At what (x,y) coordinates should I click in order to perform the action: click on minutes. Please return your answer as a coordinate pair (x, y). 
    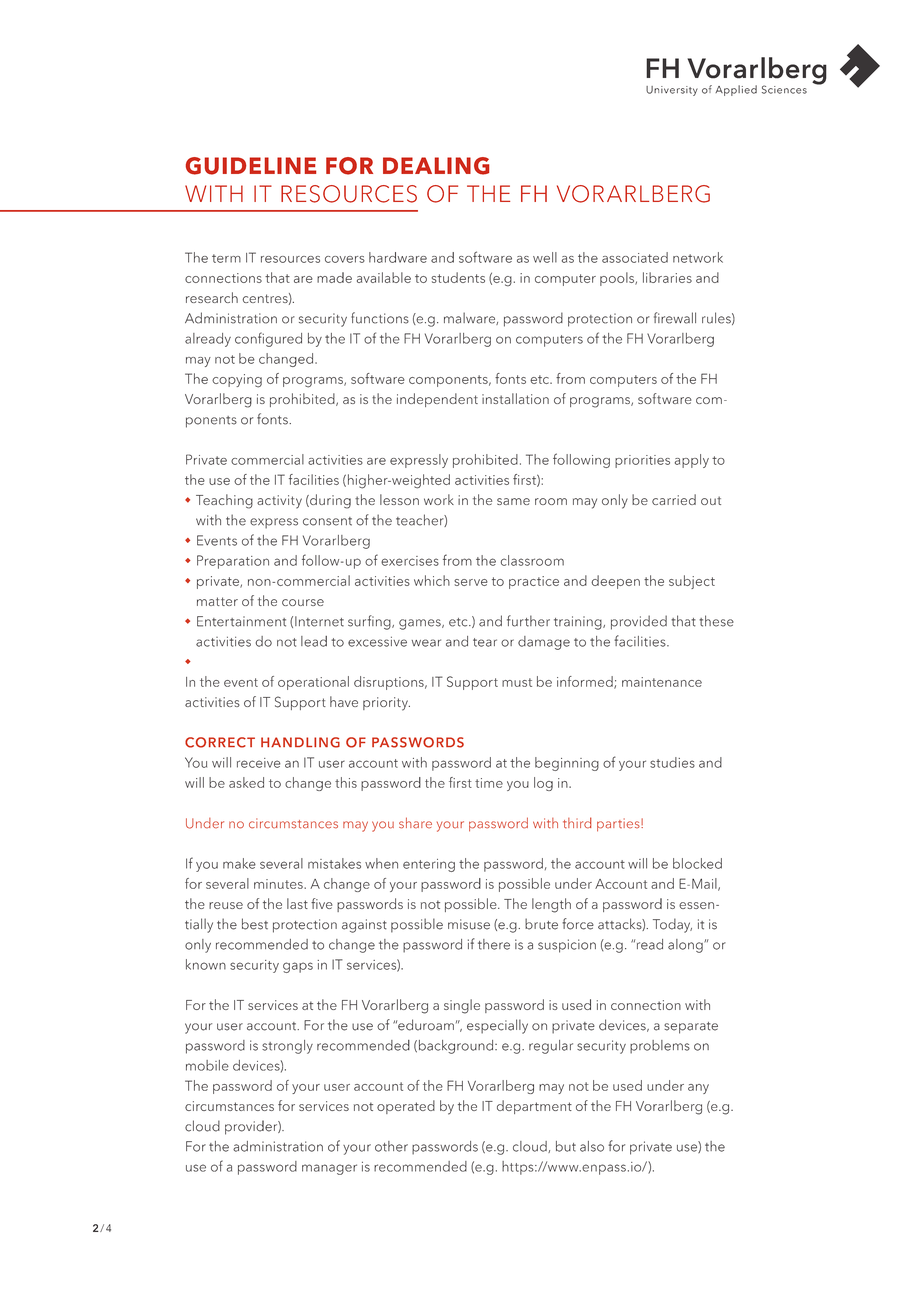
    Looking at the image, I should click on (279, 884).
